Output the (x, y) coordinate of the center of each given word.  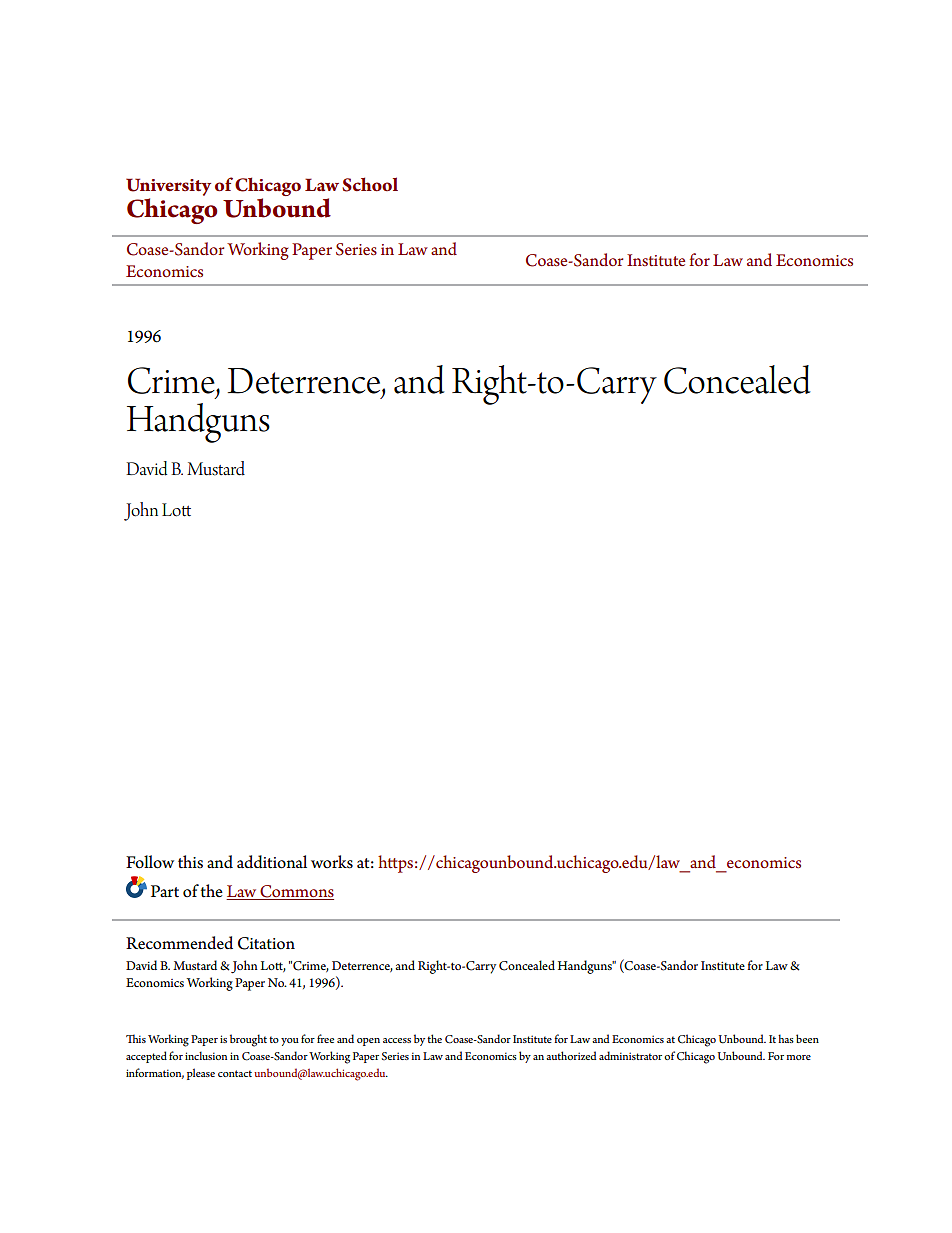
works (332, 862)
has (786, 1038)
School (370, 184)
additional (272, 862)
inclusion (206, 1055)
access (397, 1040)
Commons (296, 892)
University (168, 187)
